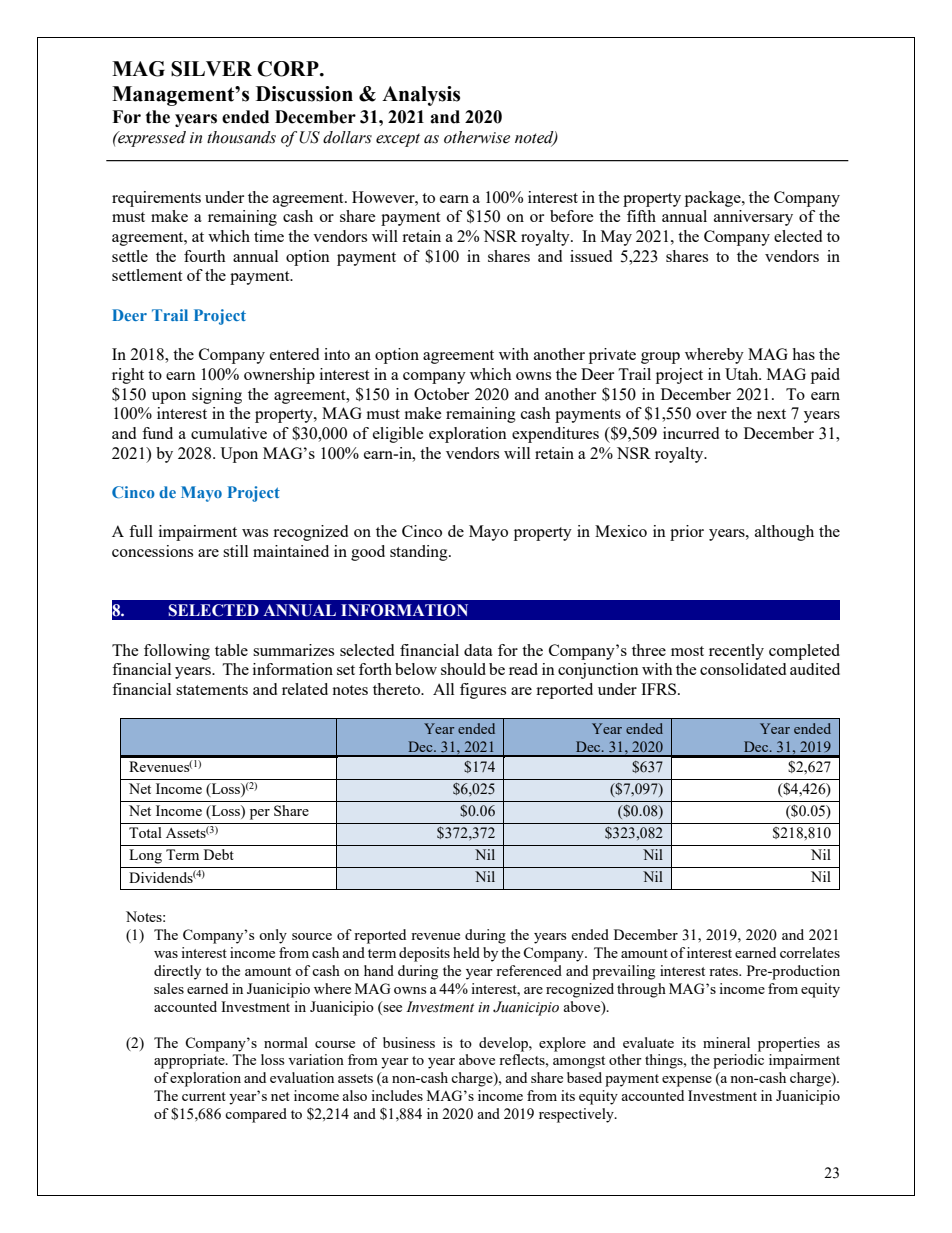 This screenshot has width=952, height=1233. I want to click on October, so click(441, 394).
